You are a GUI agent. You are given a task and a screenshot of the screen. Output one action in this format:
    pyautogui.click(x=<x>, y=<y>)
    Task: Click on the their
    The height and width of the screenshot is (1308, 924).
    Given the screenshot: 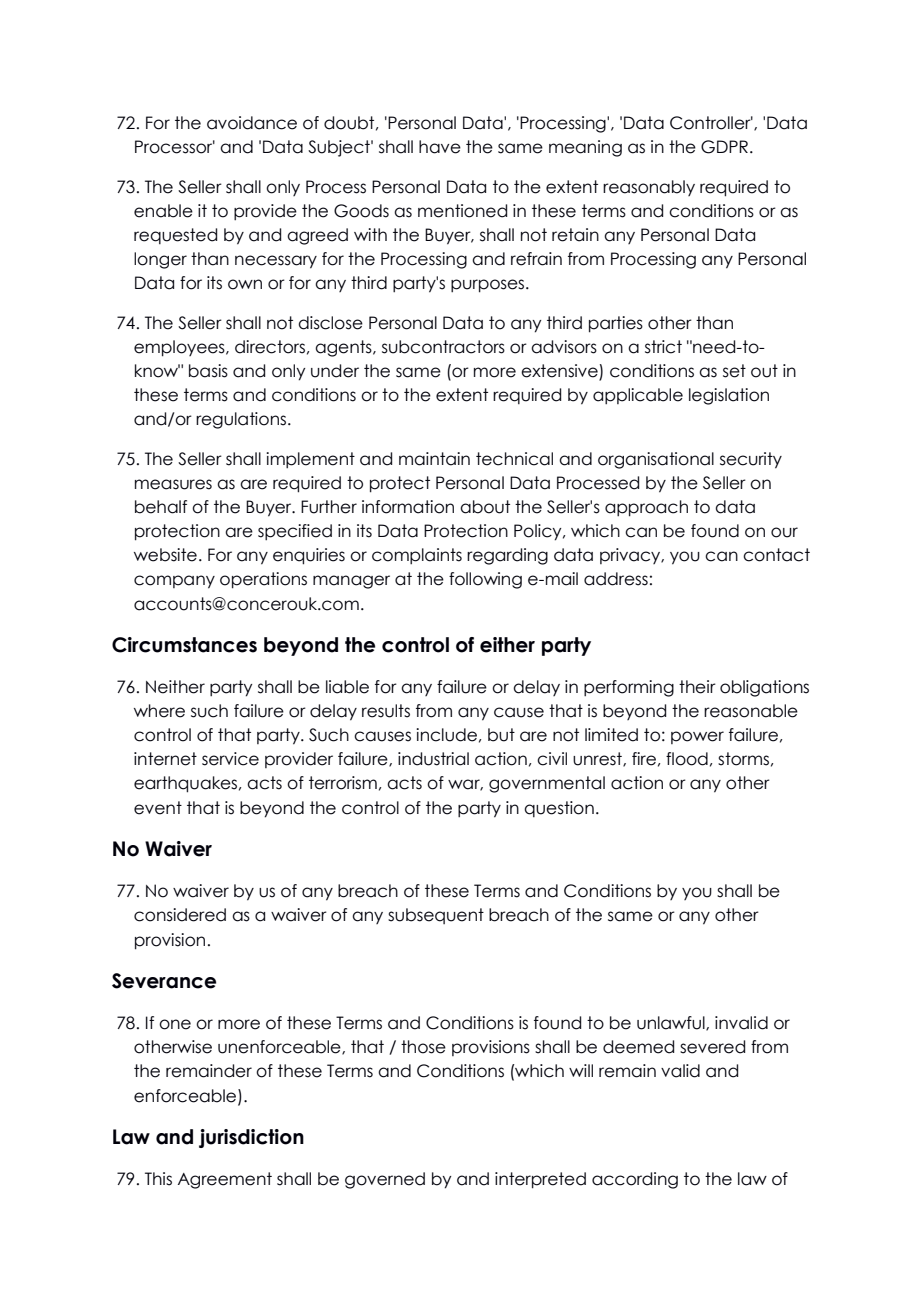 What is the action you would take?
    pyautogui.click(x=697, y=687)
